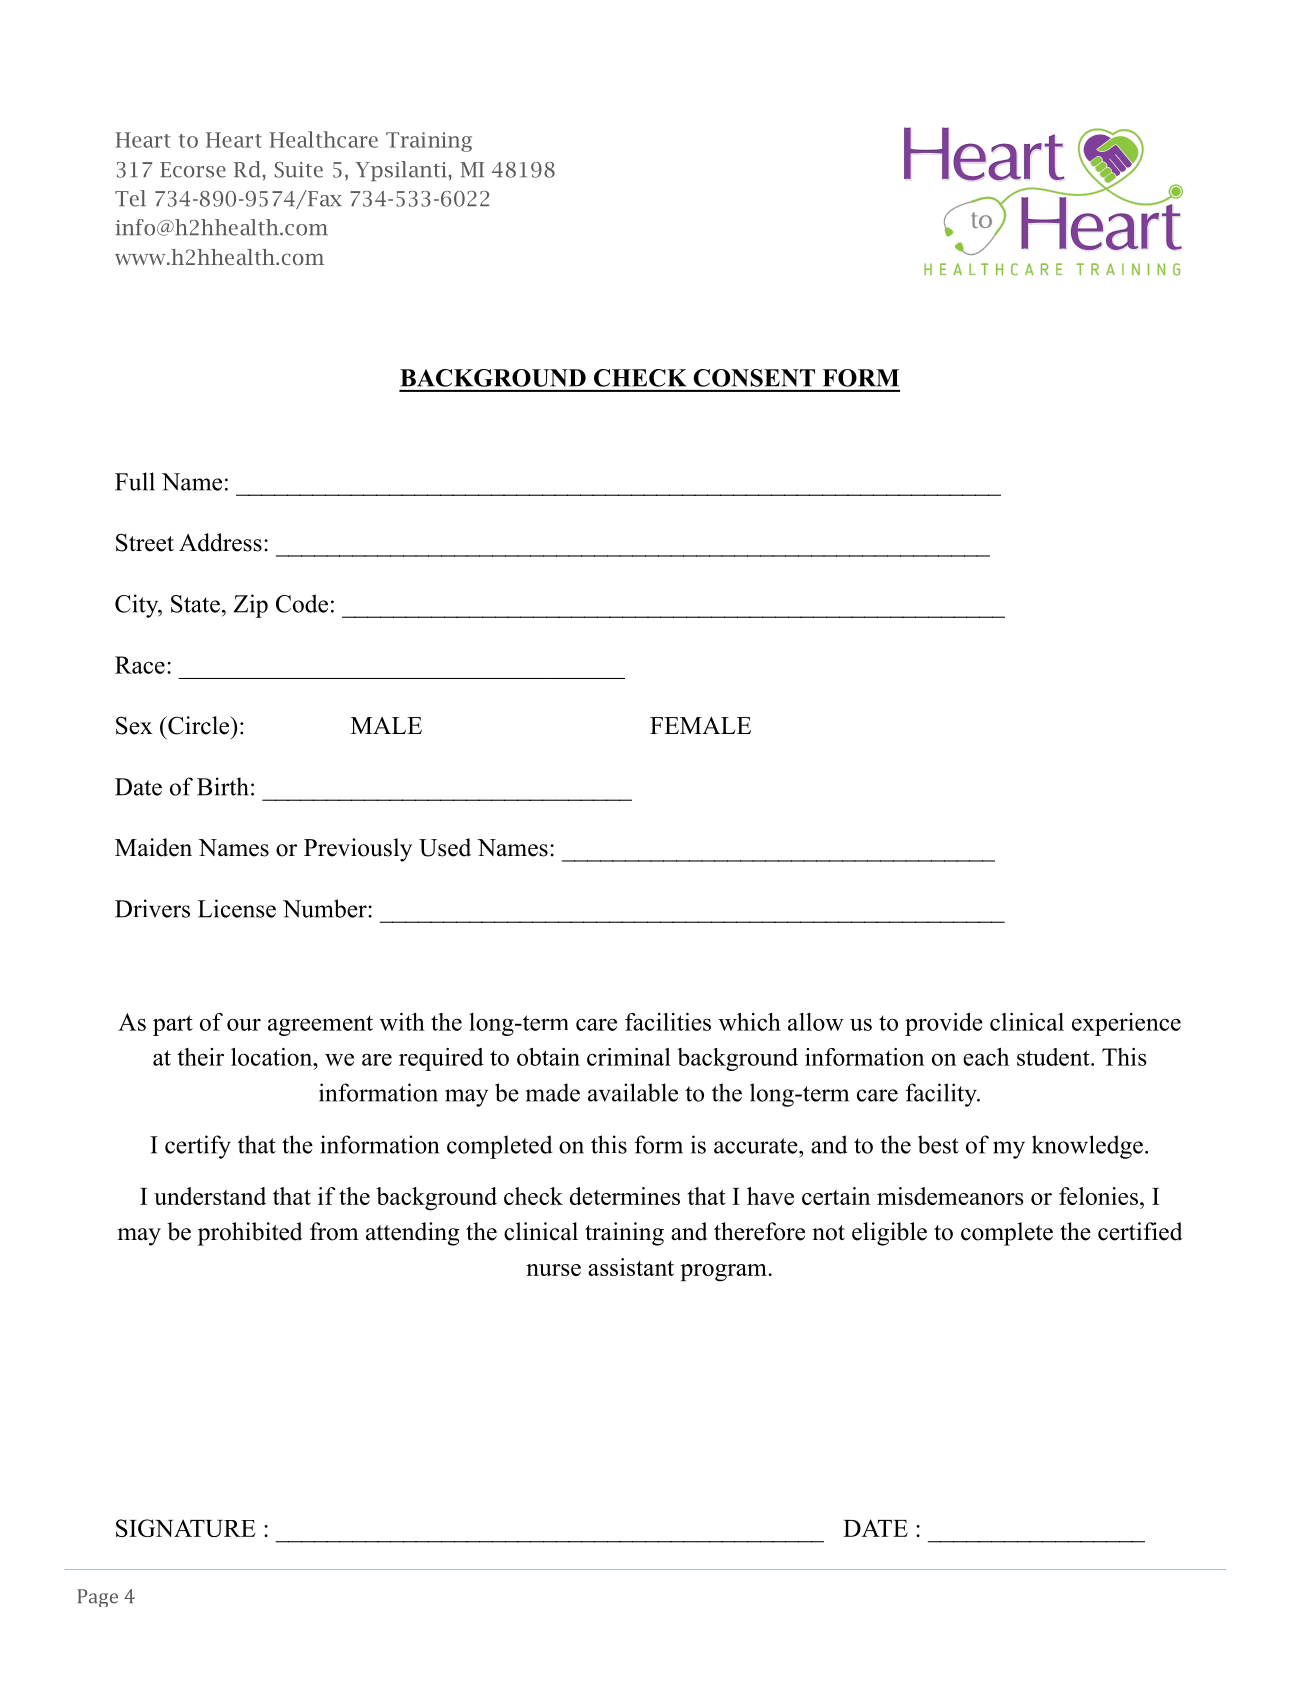 The image size is (1300, 1683). I want to click on CONSENT, so click(754, 378).
